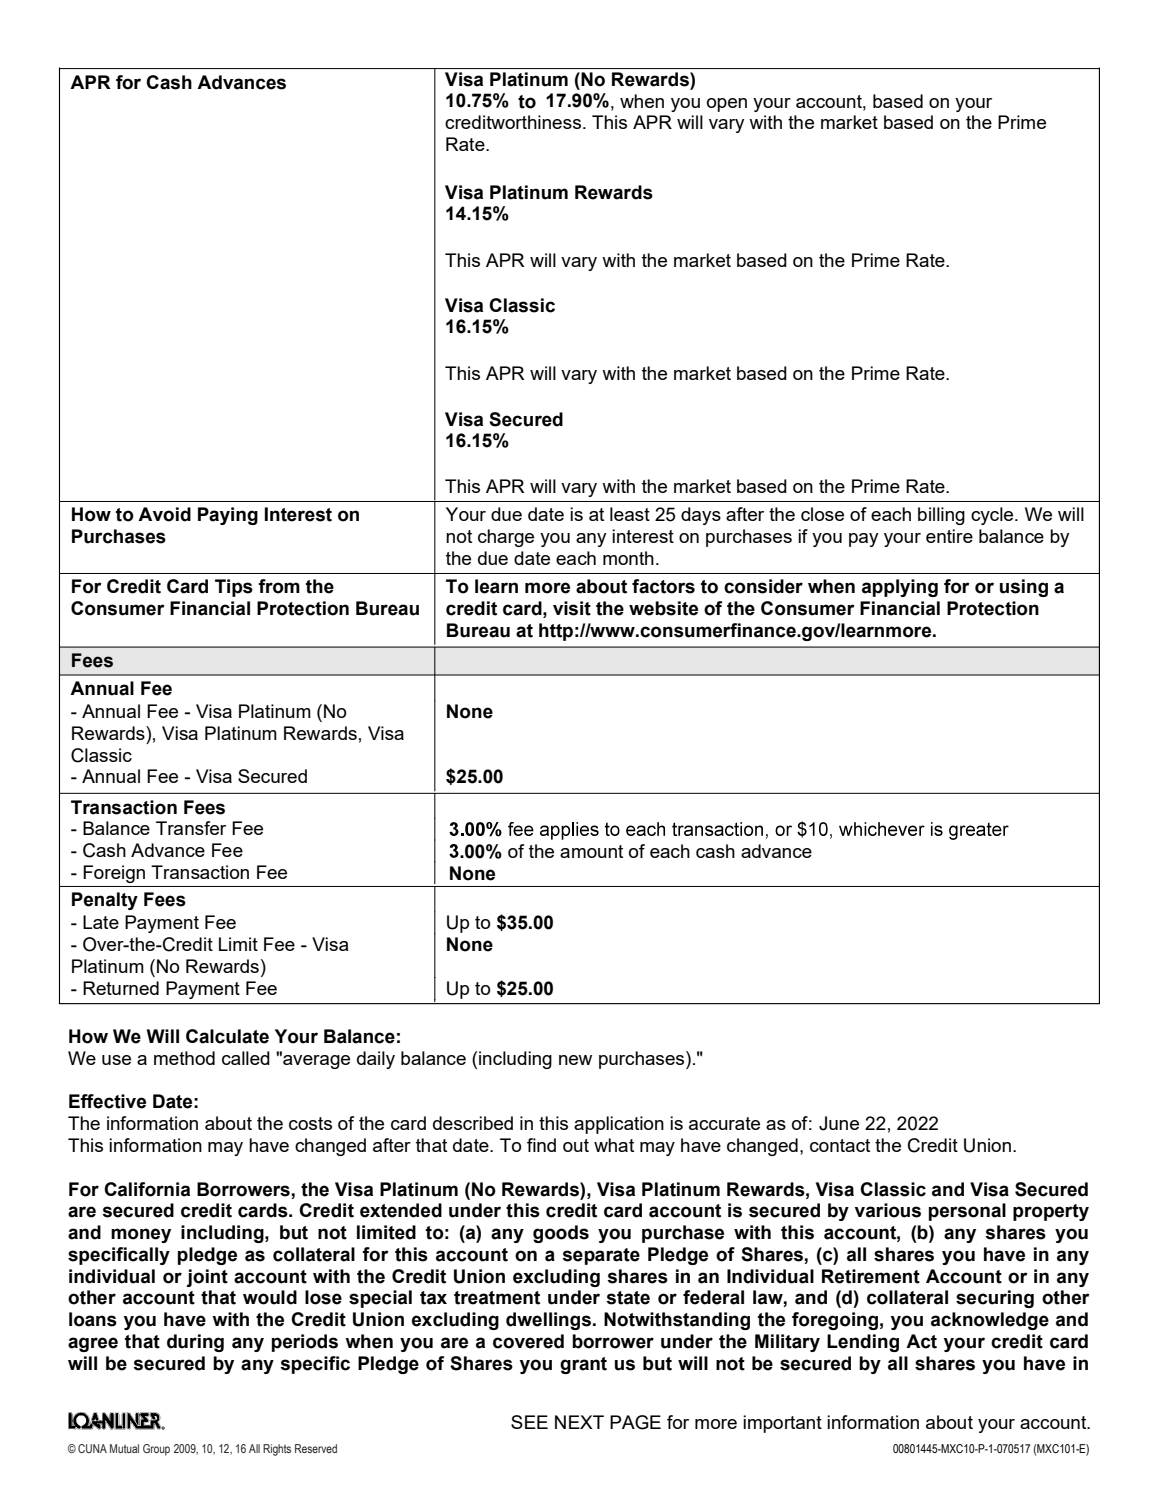 This image has height=1499, width=1158. I want to click on Paying, so click(228, 516).
